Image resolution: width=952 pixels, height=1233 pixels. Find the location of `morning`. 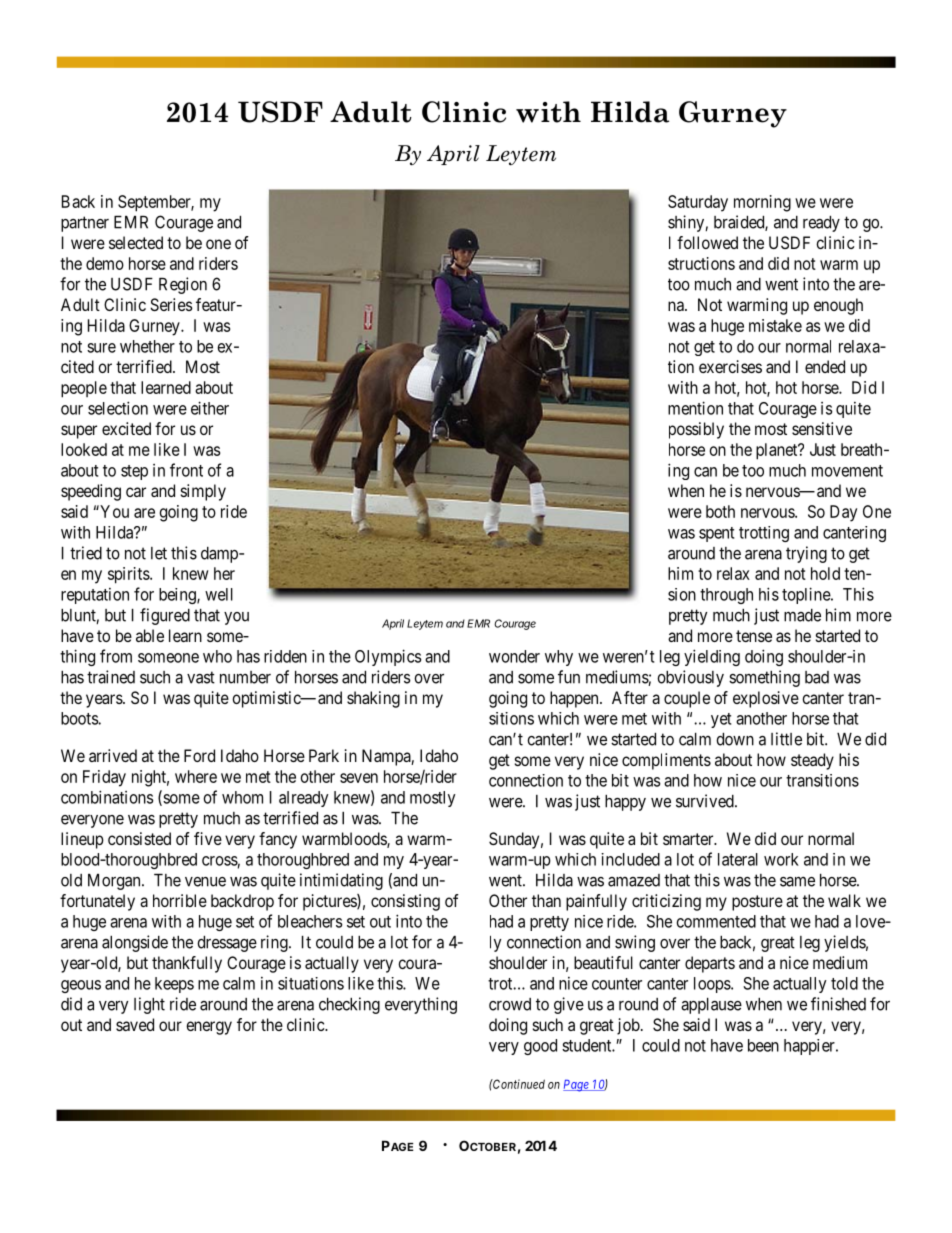

morning is located at coordinates (762, 203).
